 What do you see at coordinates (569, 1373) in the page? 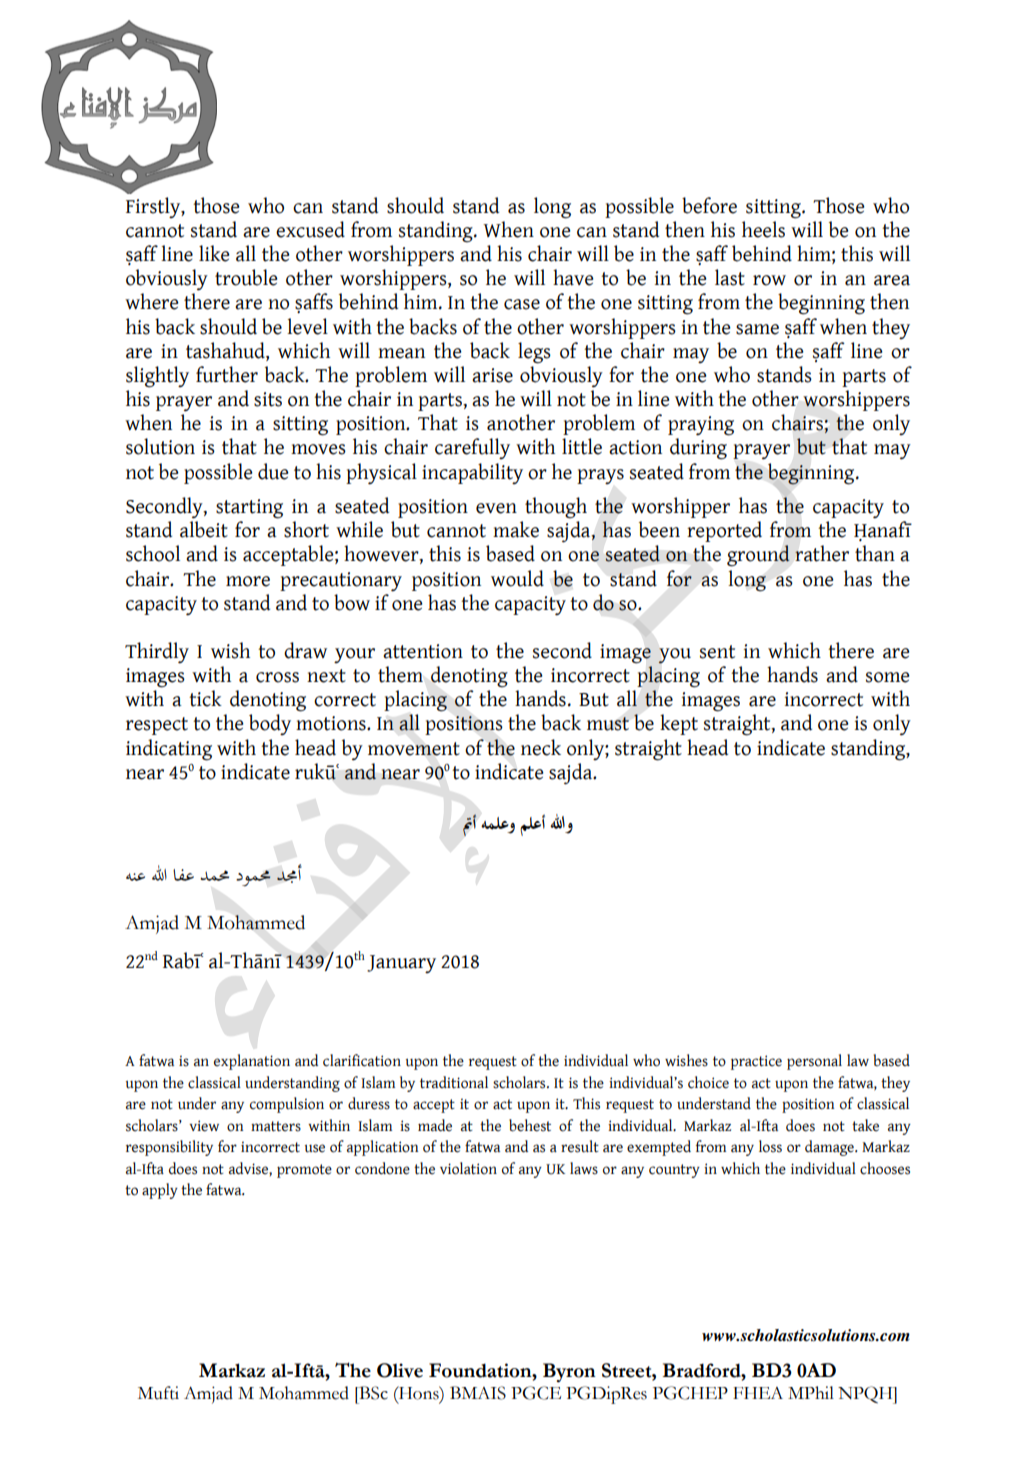
I see `Byron` at bounding box center [569, 1373].
